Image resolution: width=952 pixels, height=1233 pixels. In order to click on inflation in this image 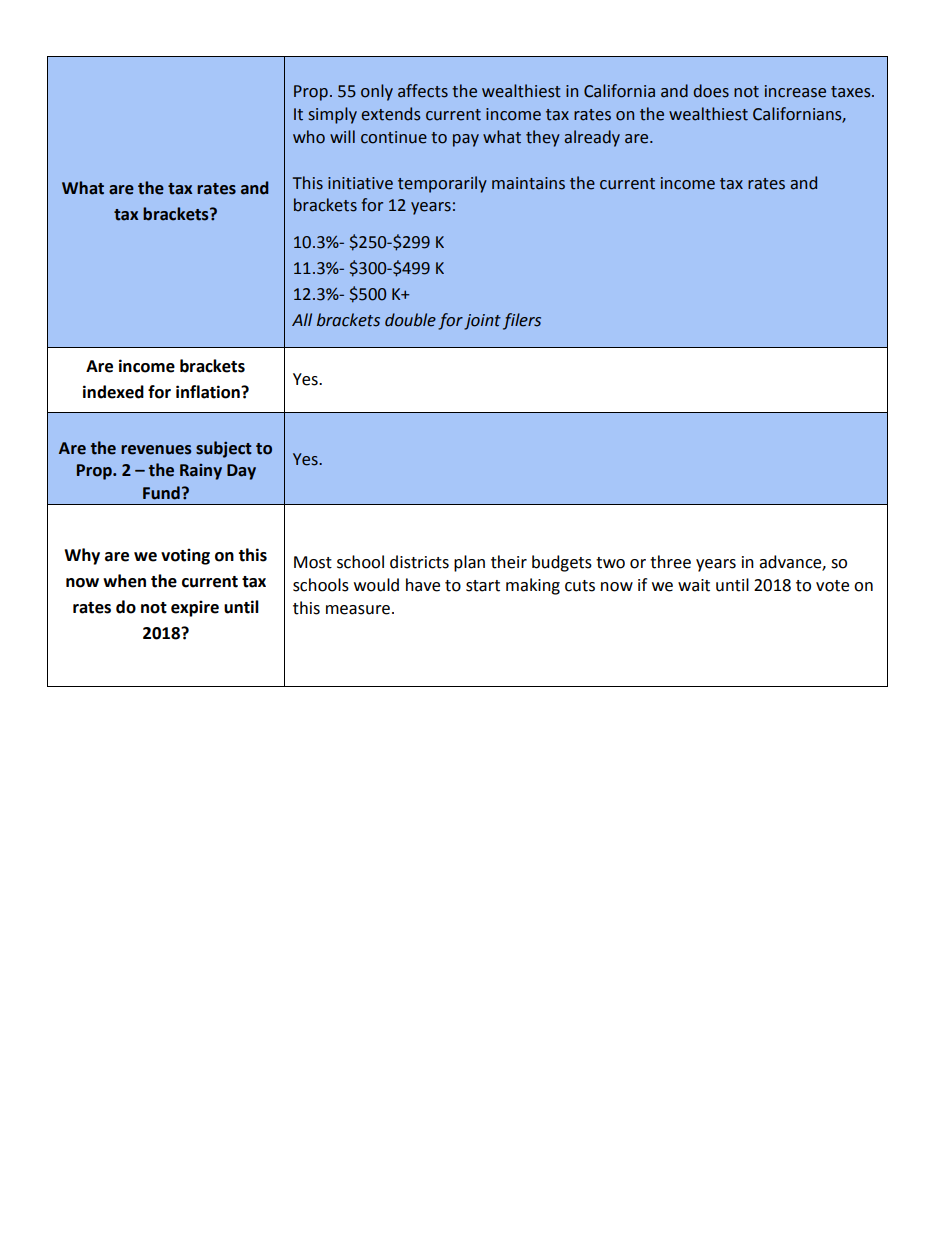, I will do `click(209, 392)`.
